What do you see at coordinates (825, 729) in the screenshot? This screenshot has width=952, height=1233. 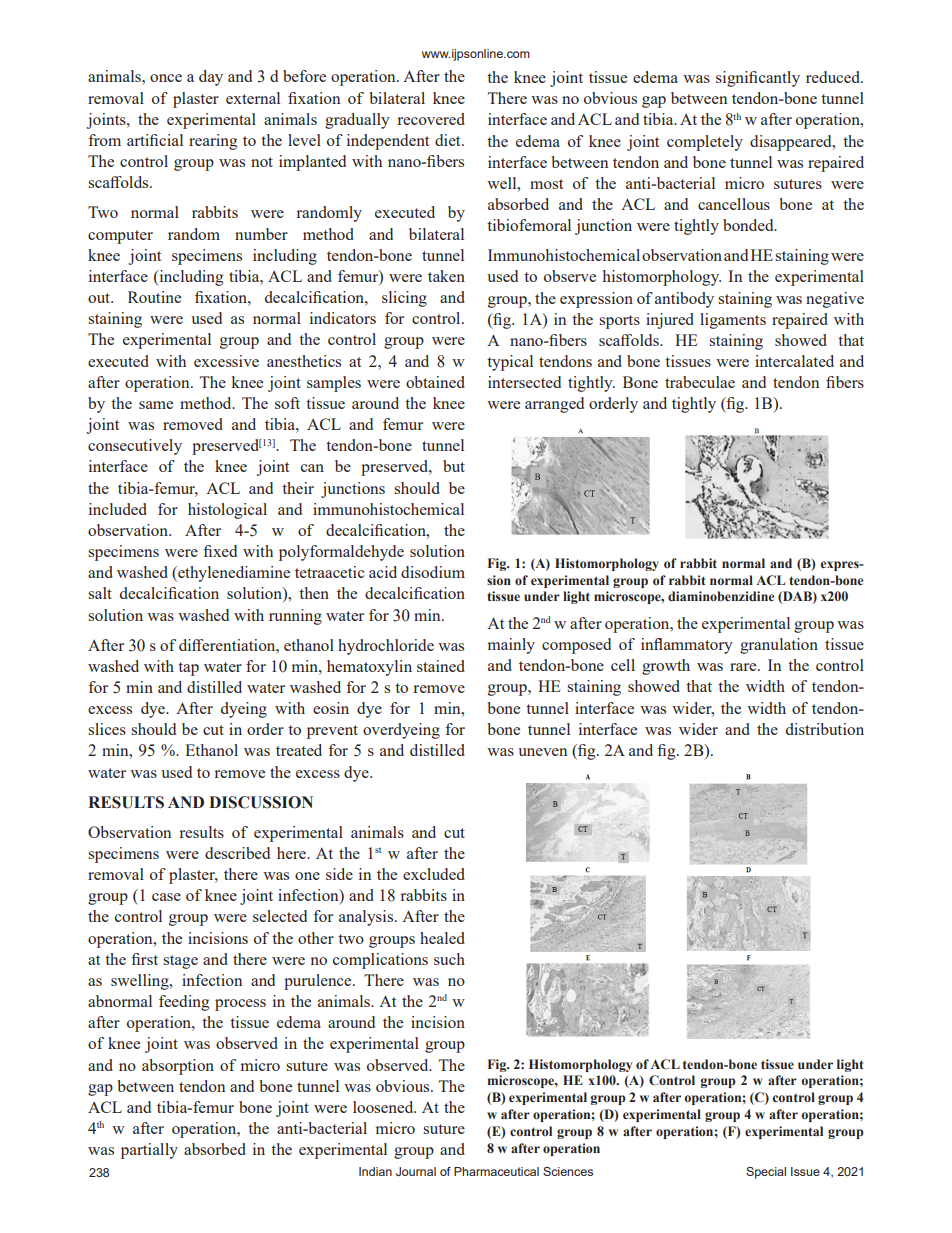 I see `distribution` at bounding box center [825, 729].
